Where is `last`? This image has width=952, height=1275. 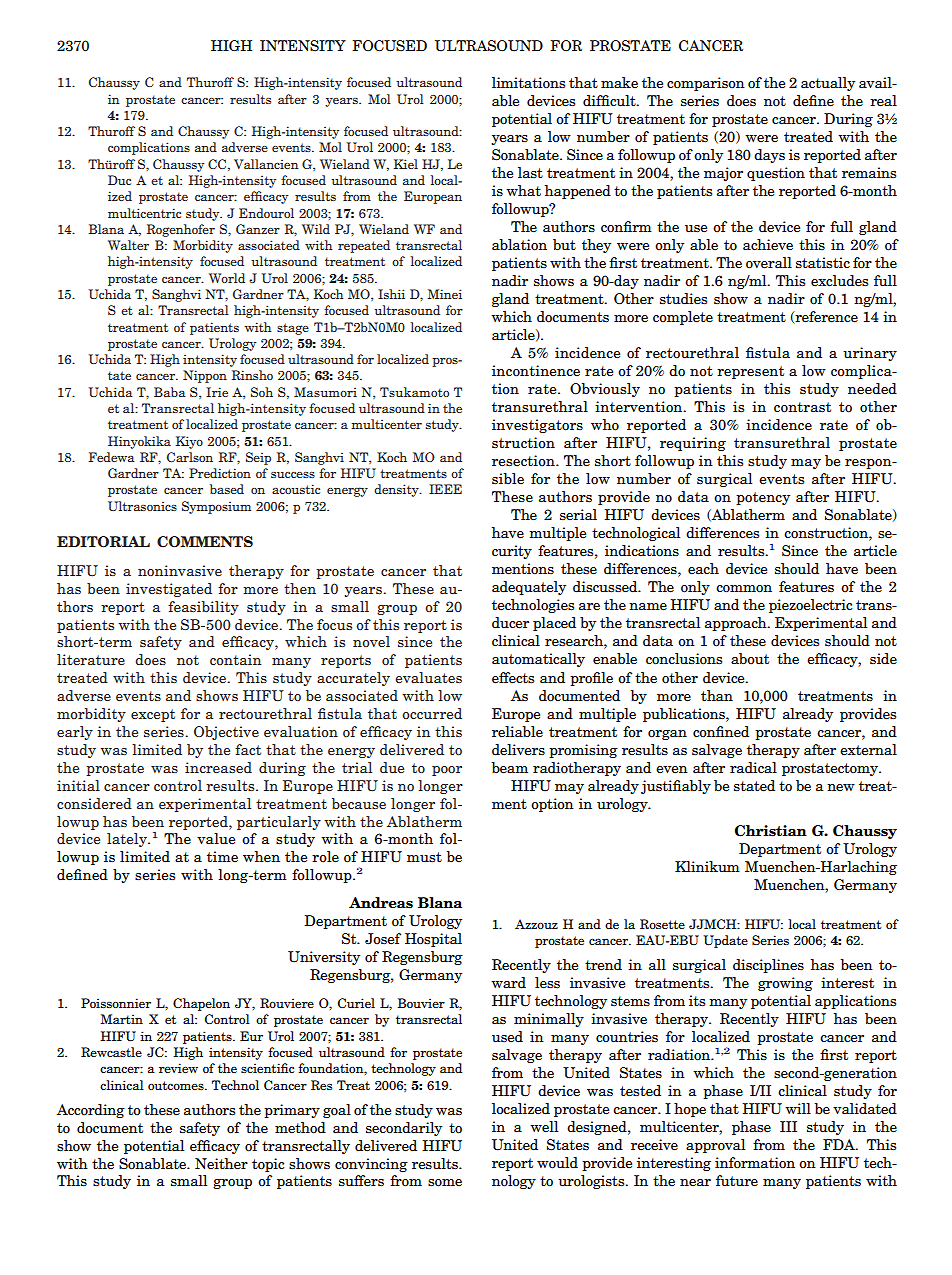
last is located at coordinates (530, 172).
